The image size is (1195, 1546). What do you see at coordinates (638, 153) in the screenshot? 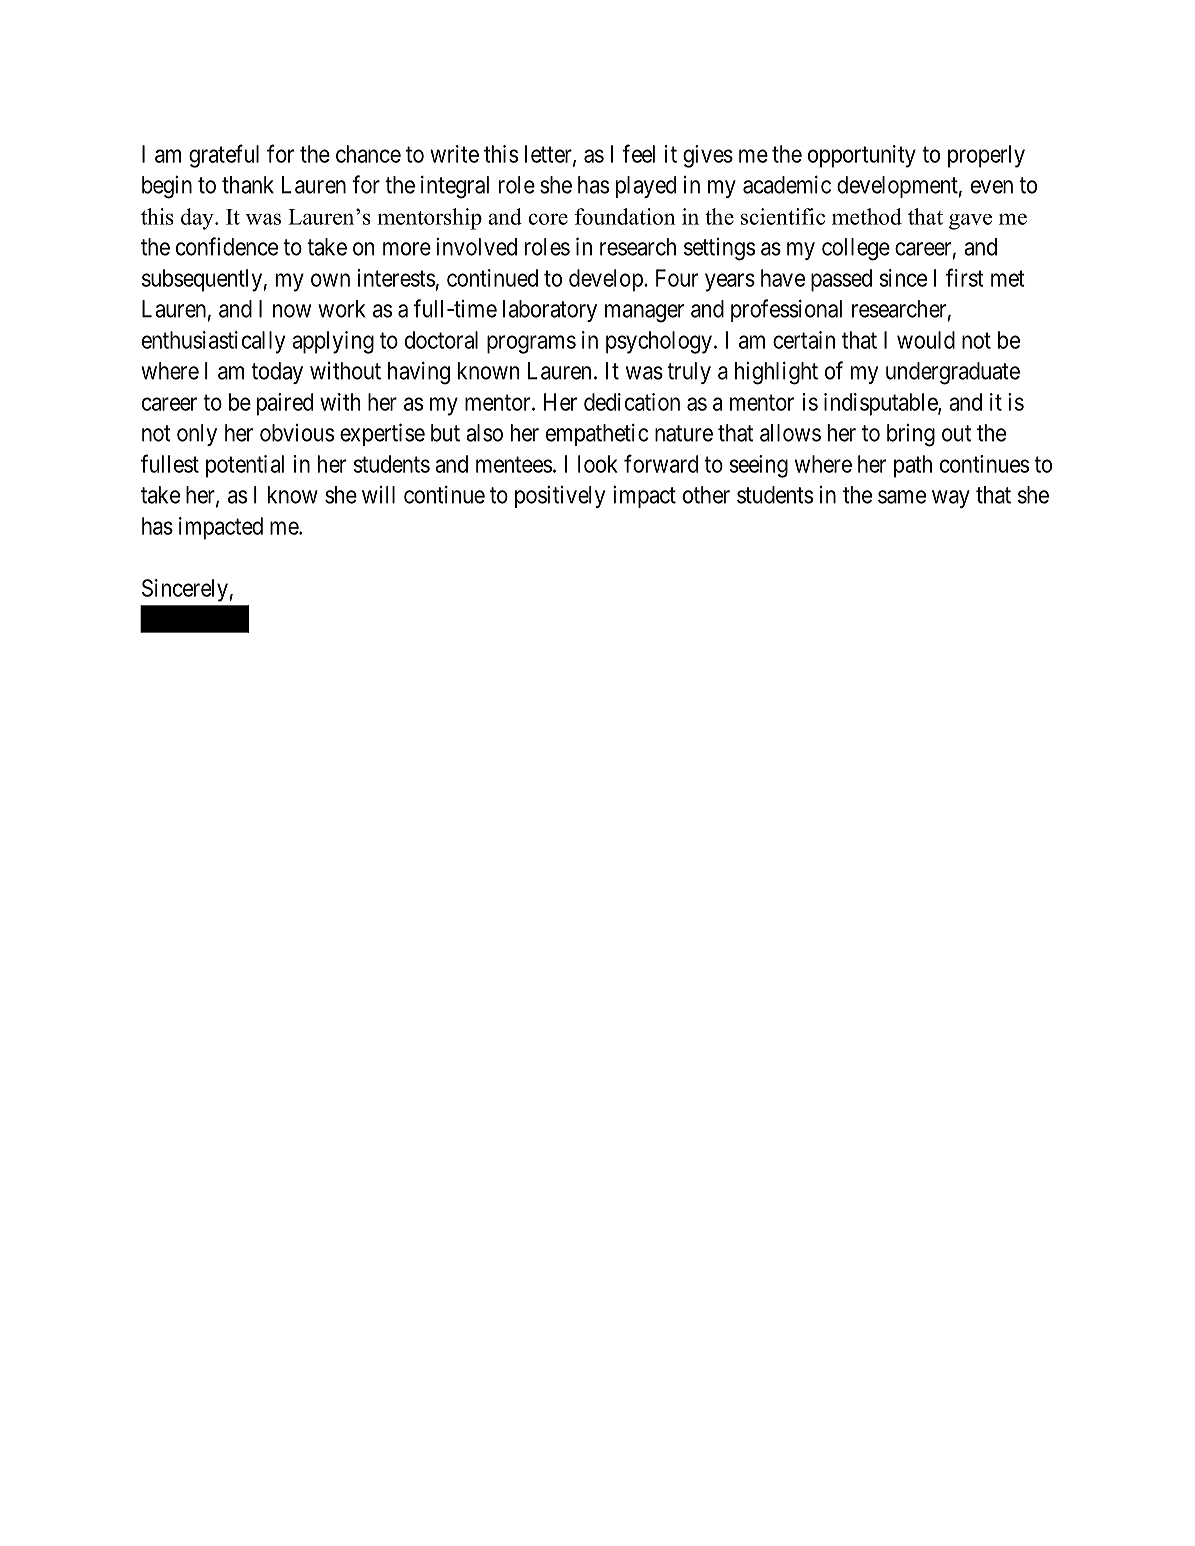
I see `feel` at bounding box center [638, 153].
